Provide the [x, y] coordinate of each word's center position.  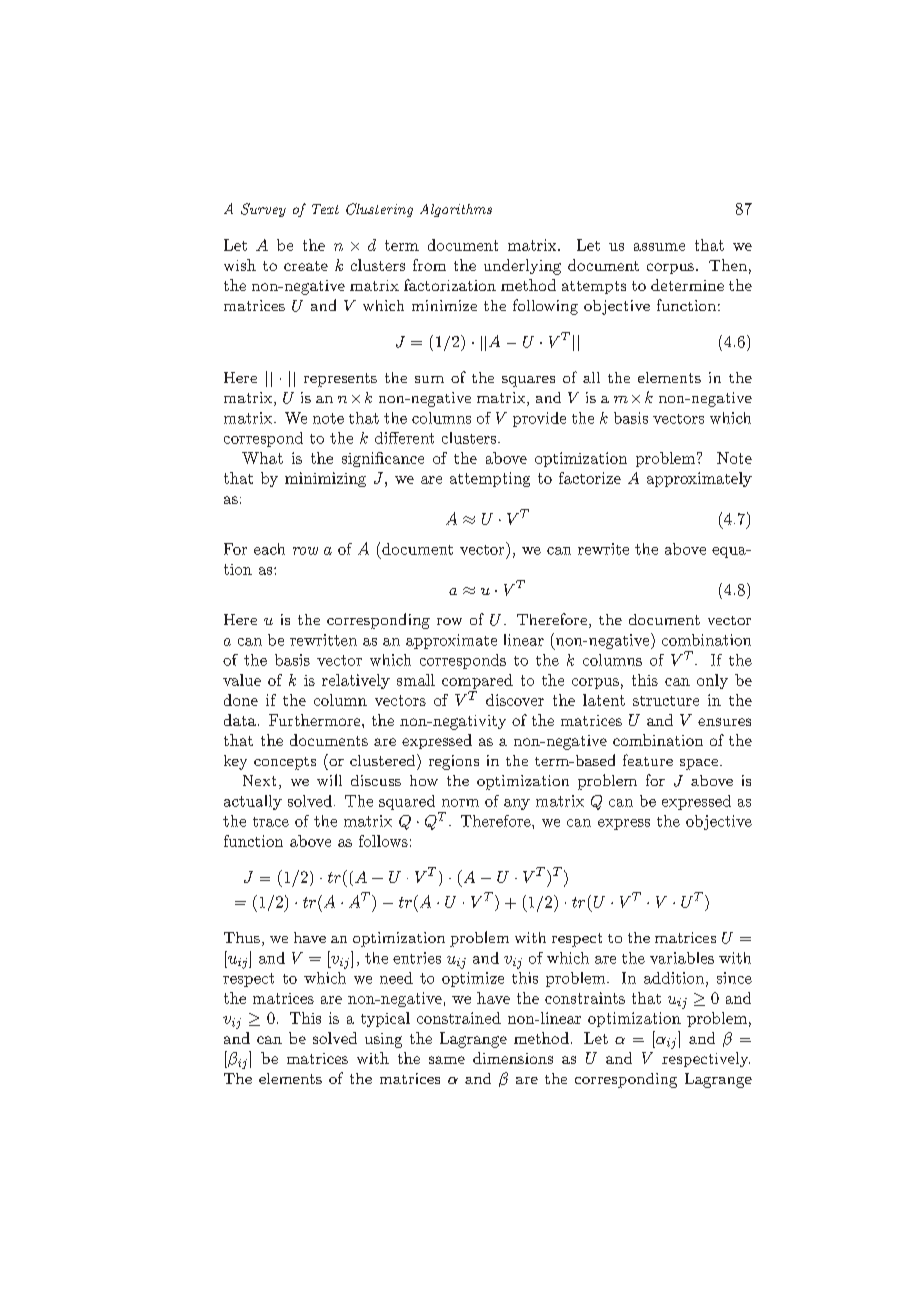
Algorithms [456, 210]
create [306, 266]
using [383, 1040]
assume [659, 247]
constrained [459, 1018]
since [734, 978]
